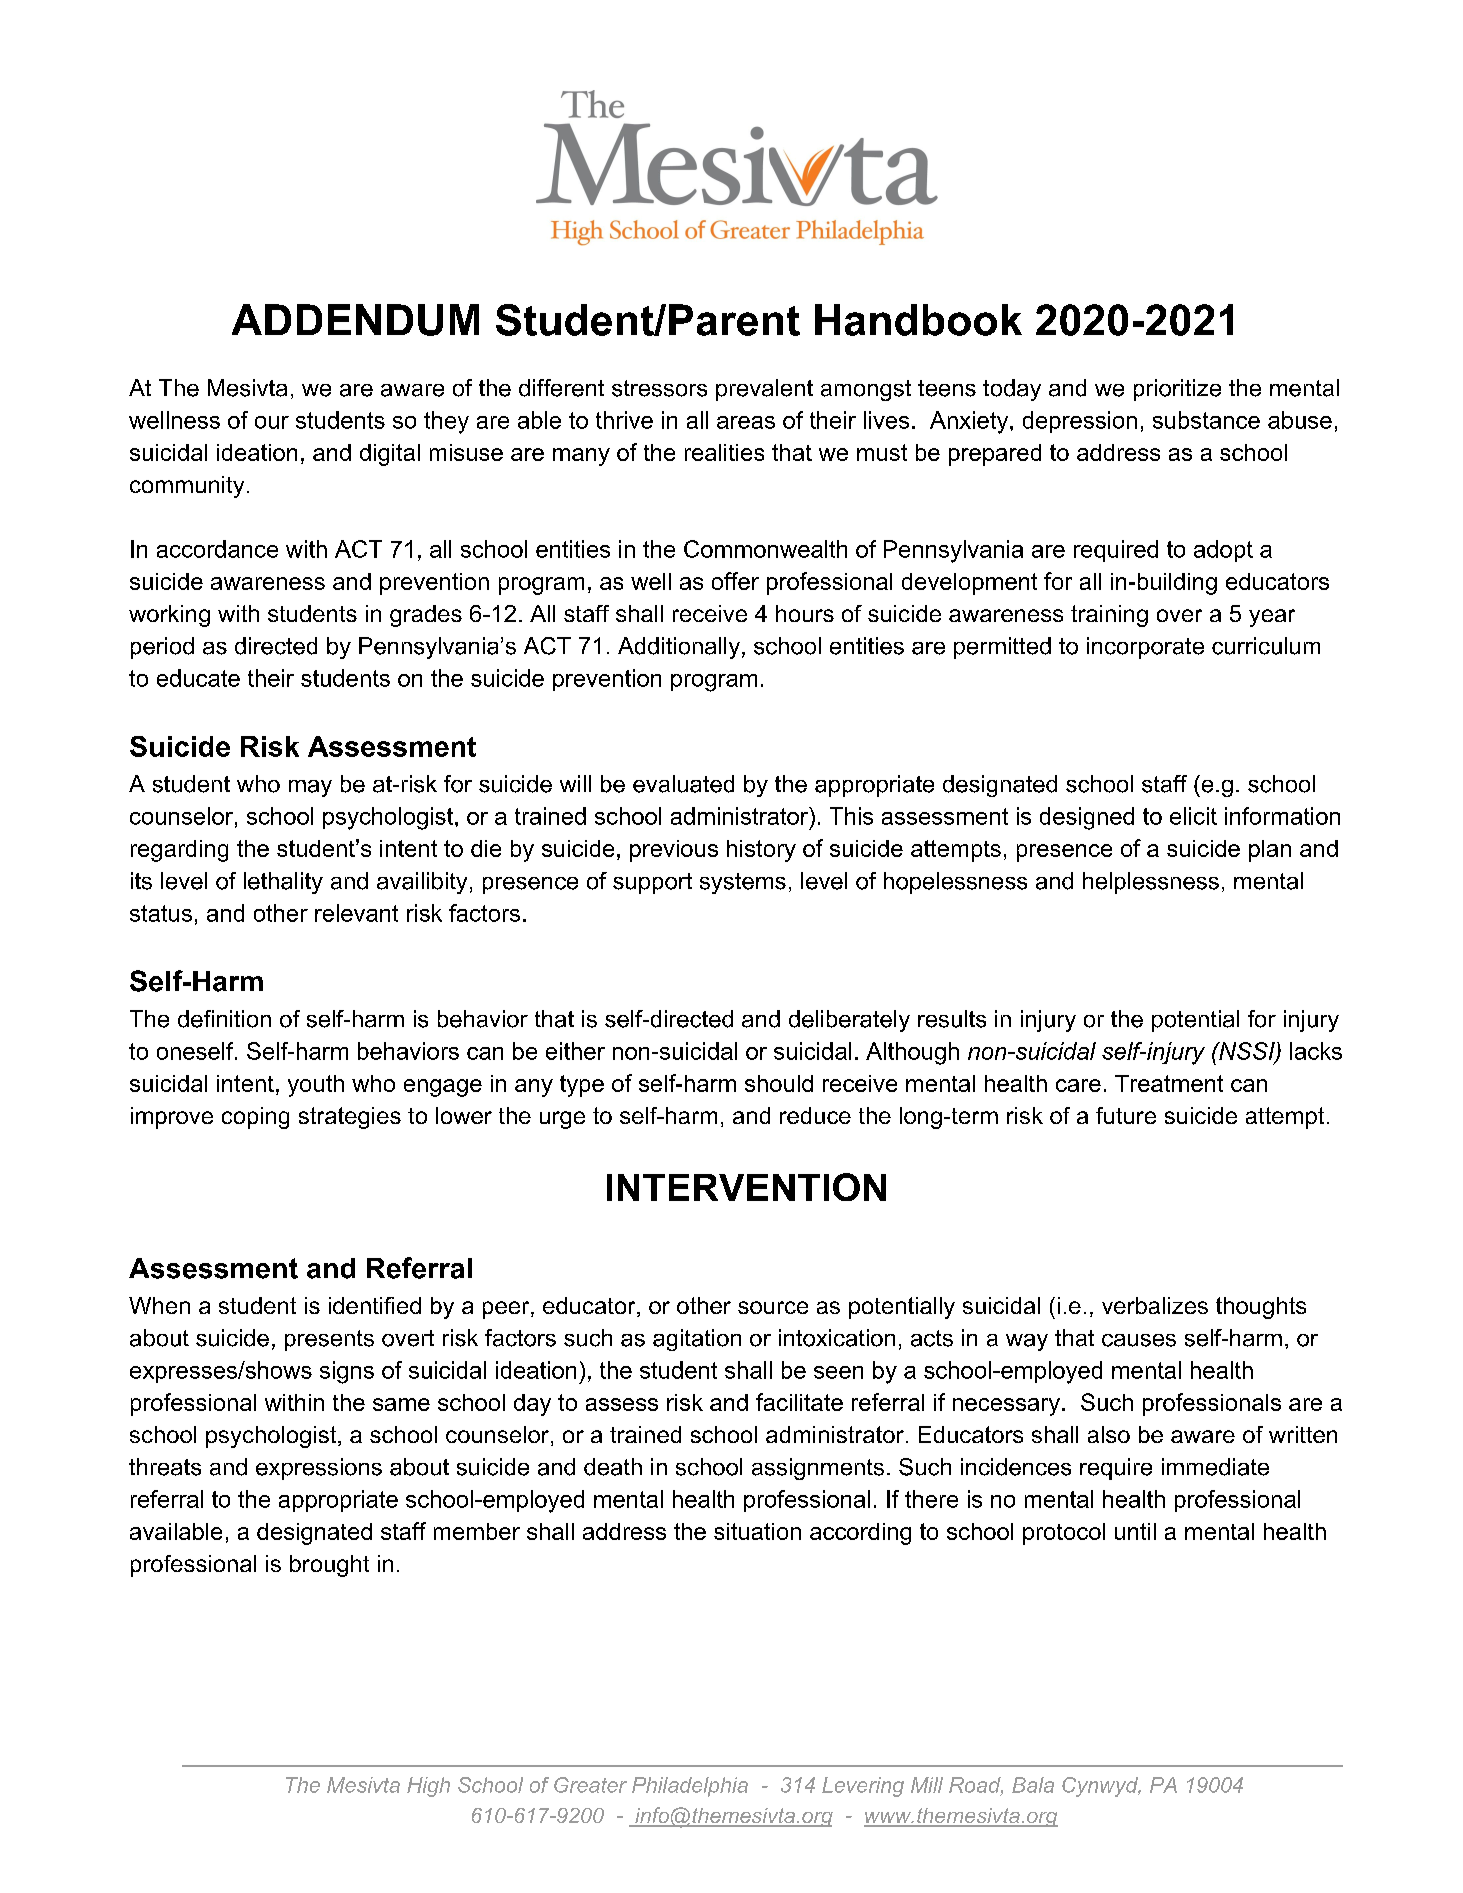 The image size is (1463, 1893). Describe the element at coordinates (773, 1307) in the image. I see `source` at that location.
